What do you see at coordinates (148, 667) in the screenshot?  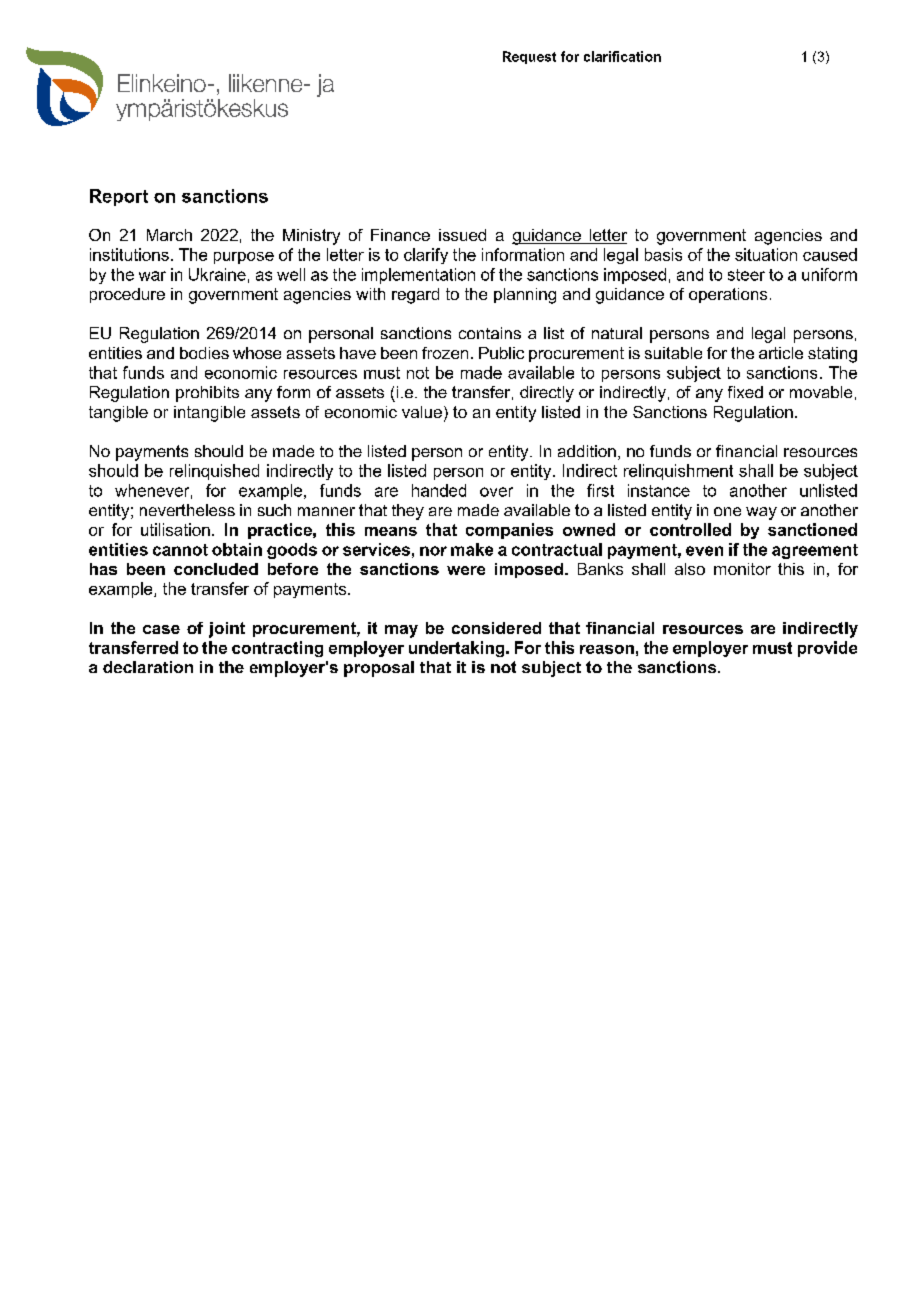 I see `declaration` at bounding box center [148, 667].
